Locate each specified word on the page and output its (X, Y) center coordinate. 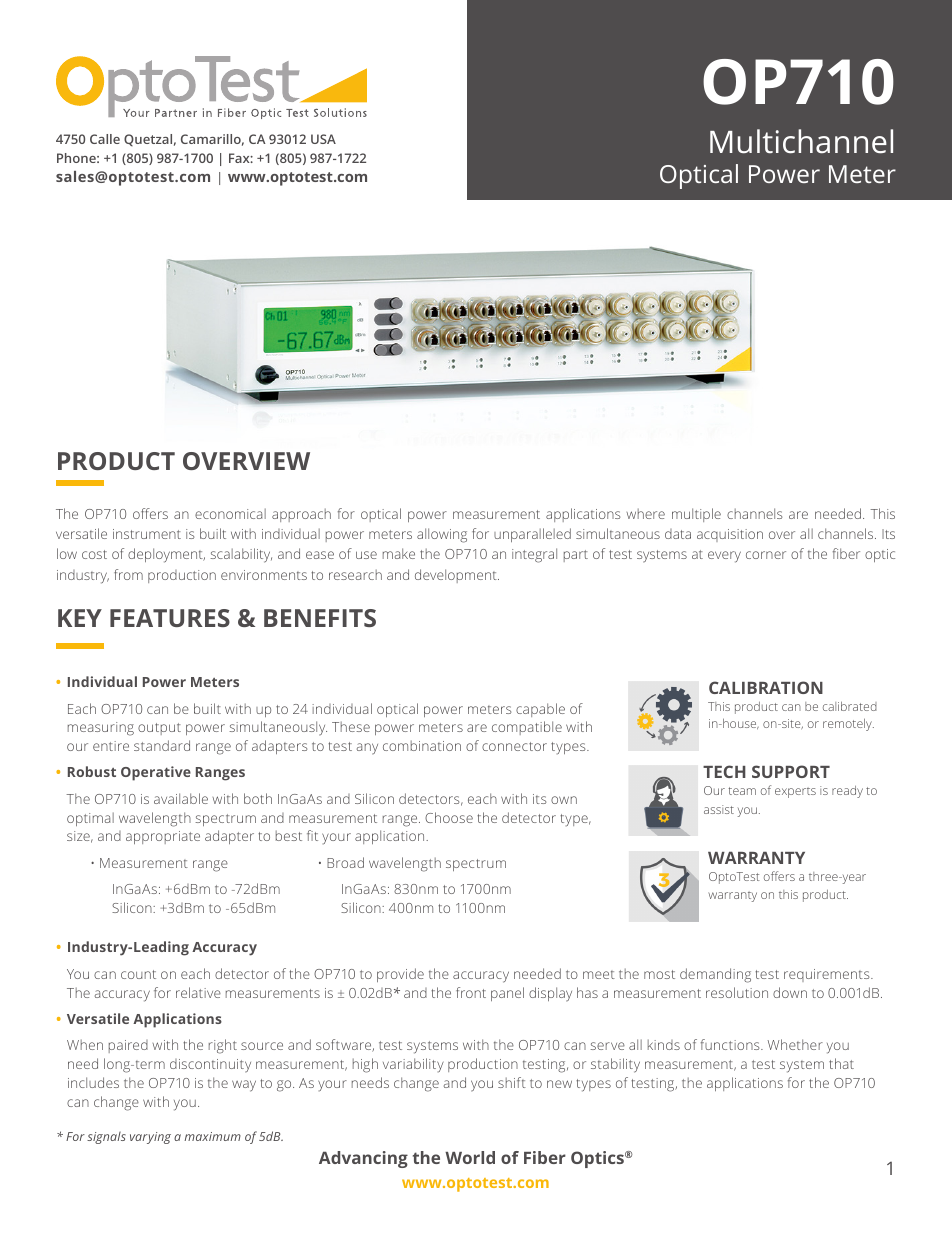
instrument (147, 534)
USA (323, 139)
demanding (715, 975)
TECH (724, 771)
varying (150, 1138)
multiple (696, 515)
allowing (442, 535)
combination (422, 745)
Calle (105, 139)
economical (230, 513)
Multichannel (801, 141)
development (457, 576)
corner (766, 555)
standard (162, 745)
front (471, 992)
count (138, 974)
